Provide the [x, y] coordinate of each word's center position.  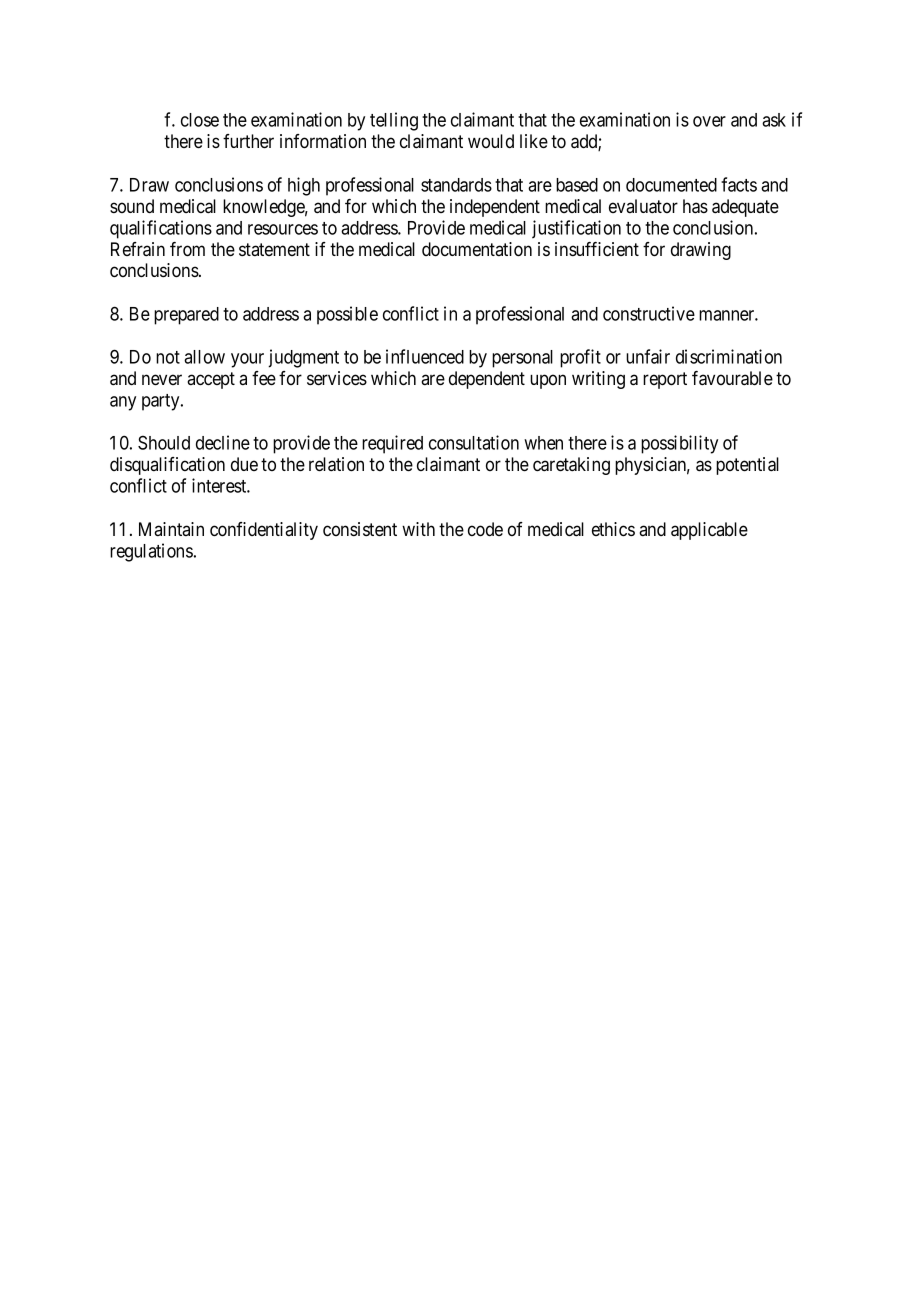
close [200, 120]
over [709, 121]
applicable [709, 531]
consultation [474, 442]
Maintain [171, 529]
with [418, 529]
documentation [477, 249]
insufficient [597, 249]
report [665, 380]
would [491, 141]
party [162, 402]
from [187, 249]
